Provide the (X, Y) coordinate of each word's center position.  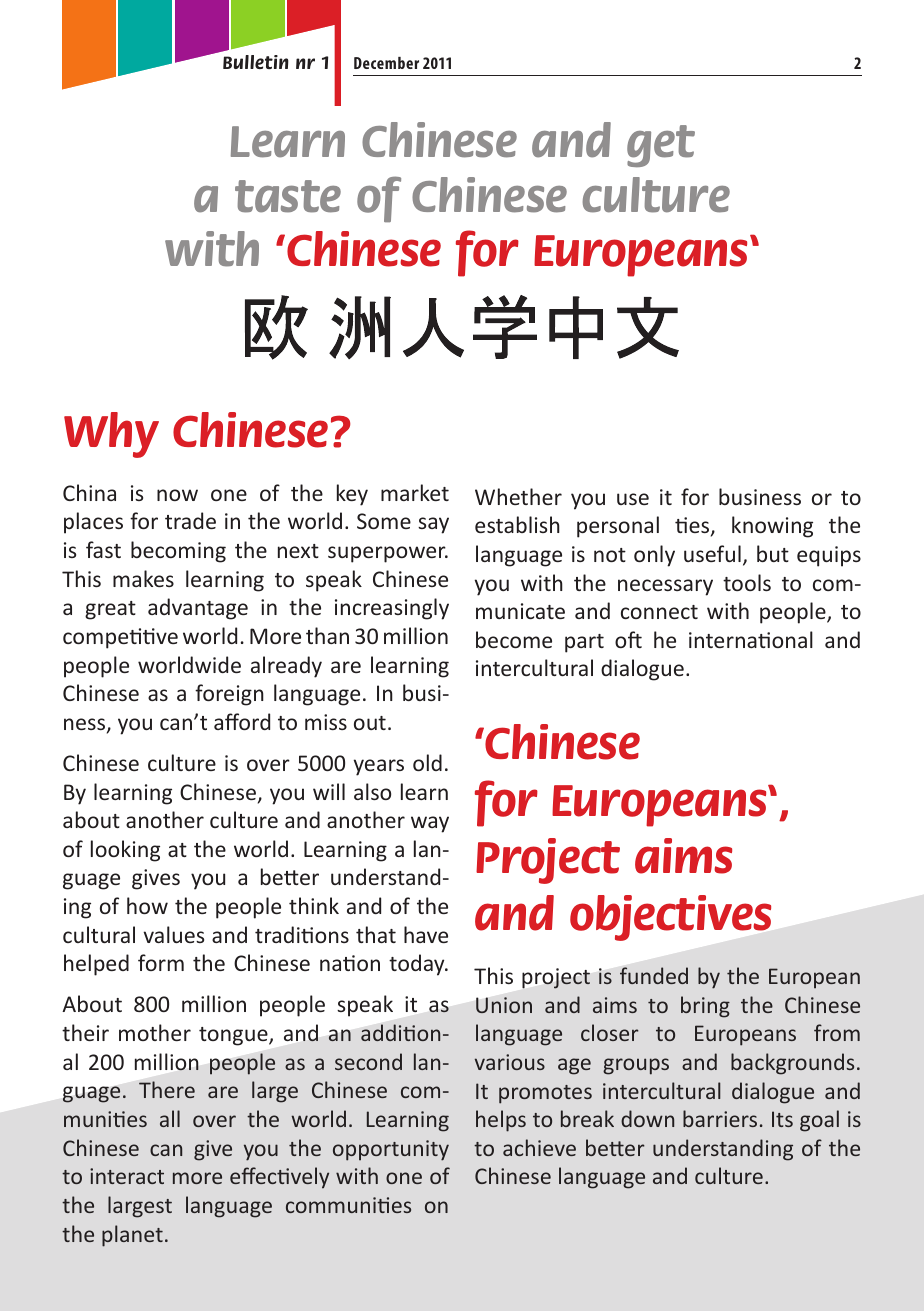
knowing (772, 527)
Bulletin (256, 62)
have (426, 934)
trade (190, 520)
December (386, 63)
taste (288, 196)
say (433, 525)
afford (242, 721)
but (773, 553)
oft (628, 639)
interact (127, 1176)
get (661, 146)
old (427, 762)
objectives (670, 918)
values (173, 934)
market (415, 492)
